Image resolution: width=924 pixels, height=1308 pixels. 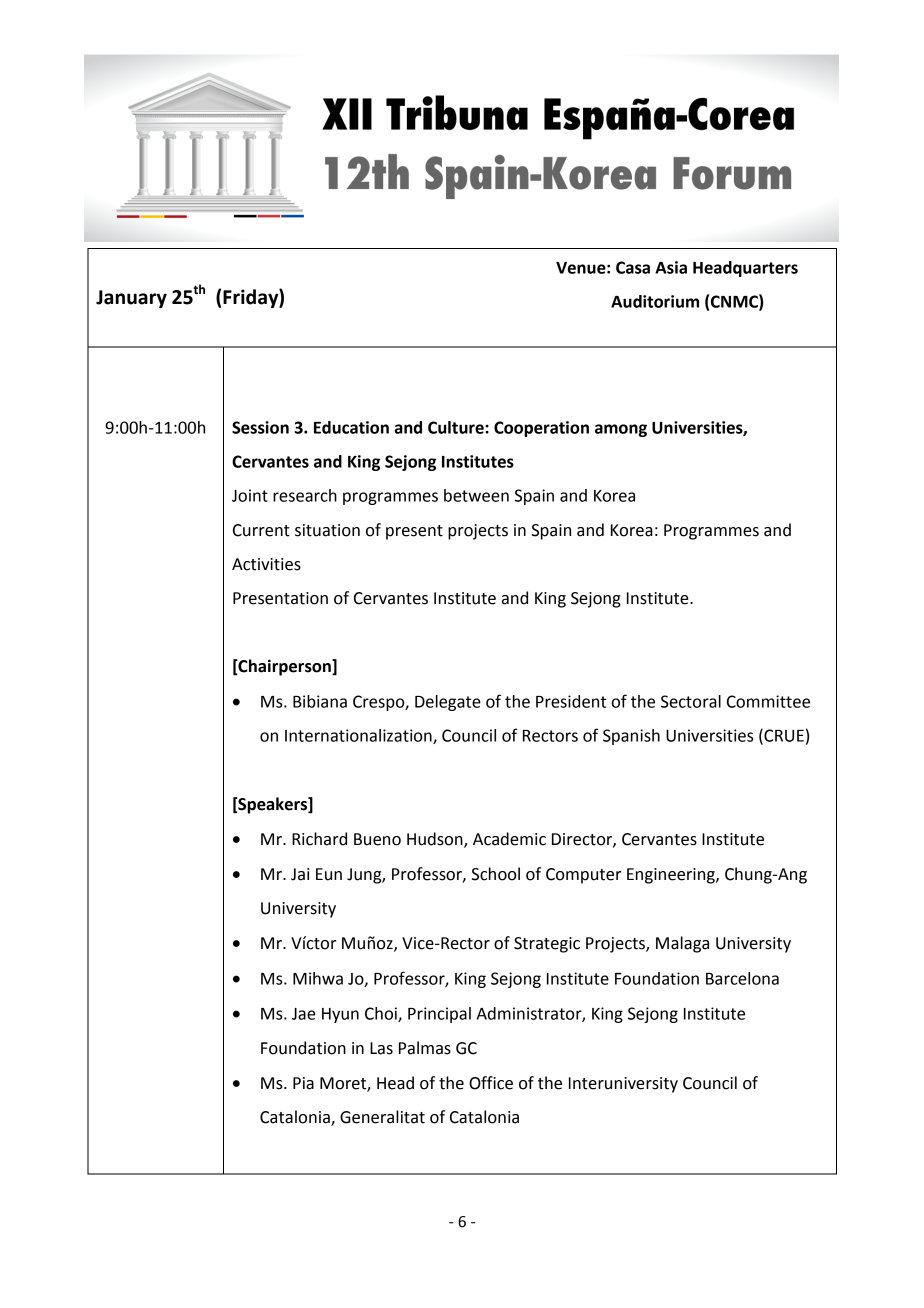 What do you see at coordinates (319, 839) in the document?
I see `Richard` at bounding box center [319, 839].
